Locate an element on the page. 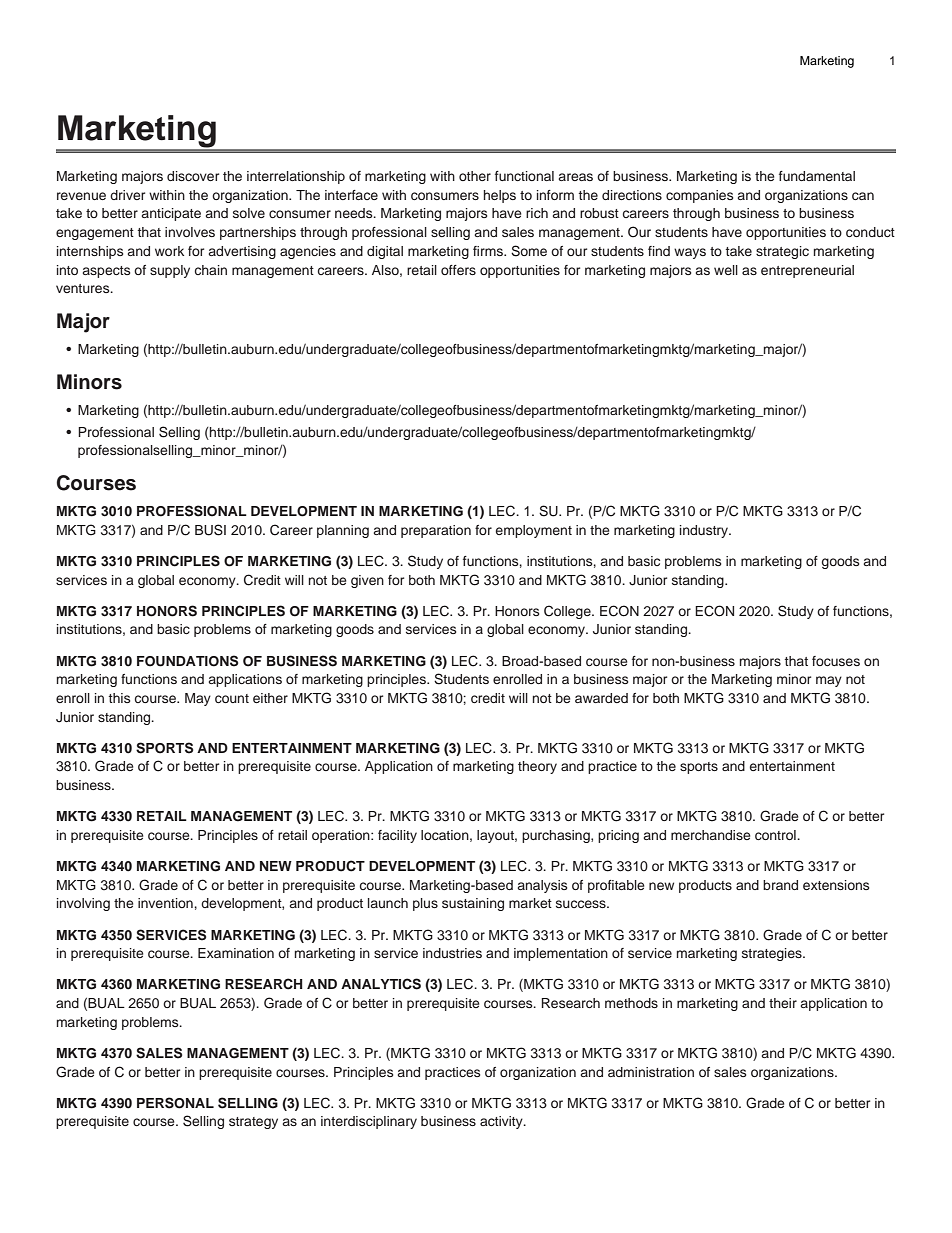 The image size is (952, 1233). PERSONAL is located at coordinates (175, 1103).
